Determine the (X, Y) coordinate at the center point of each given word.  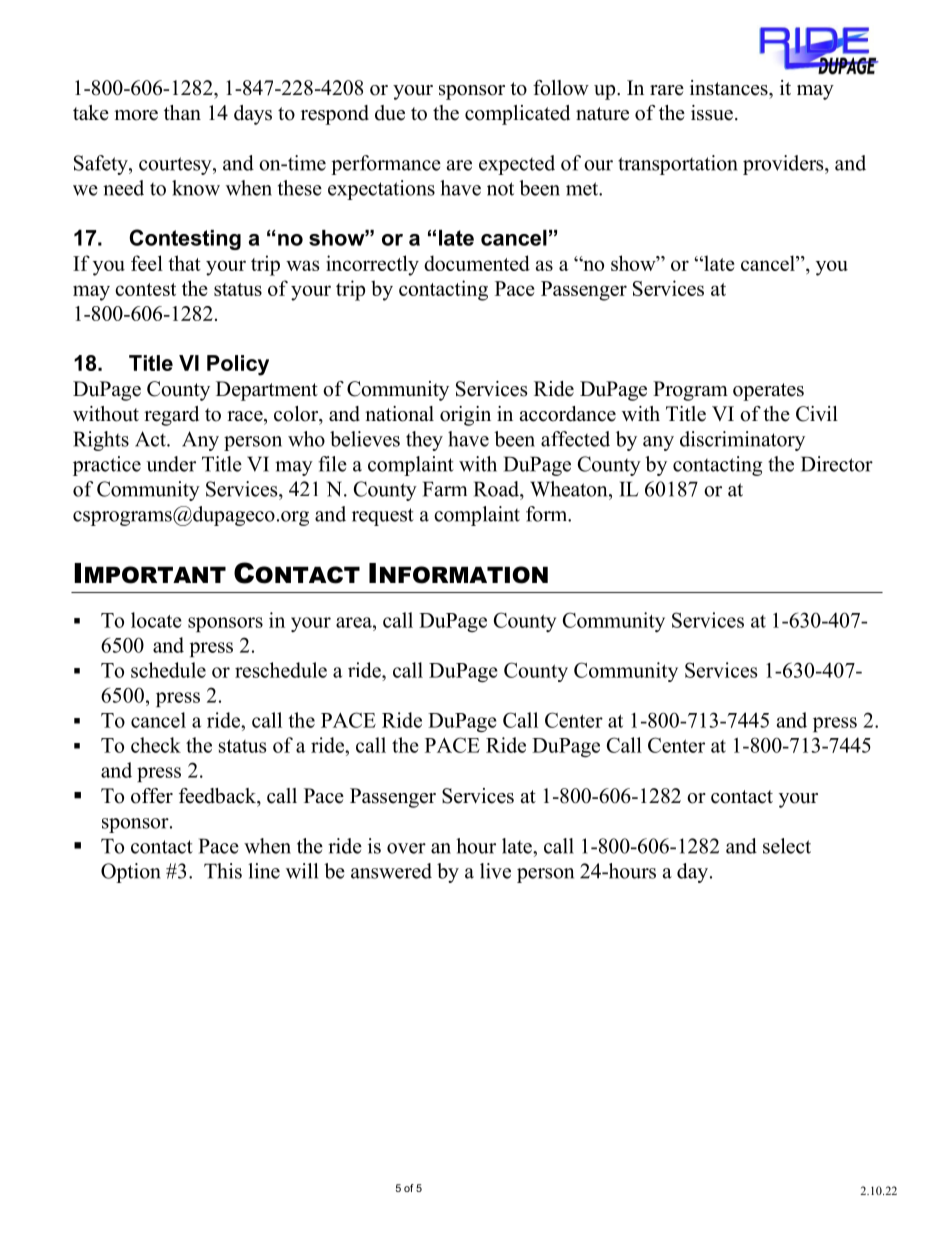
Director (837, 464)
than (182, 112)
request (383, 517)
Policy (238, 365)
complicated (517, 115)
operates (768, 392)
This (223, 871)
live (495, 871)
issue (712, 113)
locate (156, 620)
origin (465, 416)
